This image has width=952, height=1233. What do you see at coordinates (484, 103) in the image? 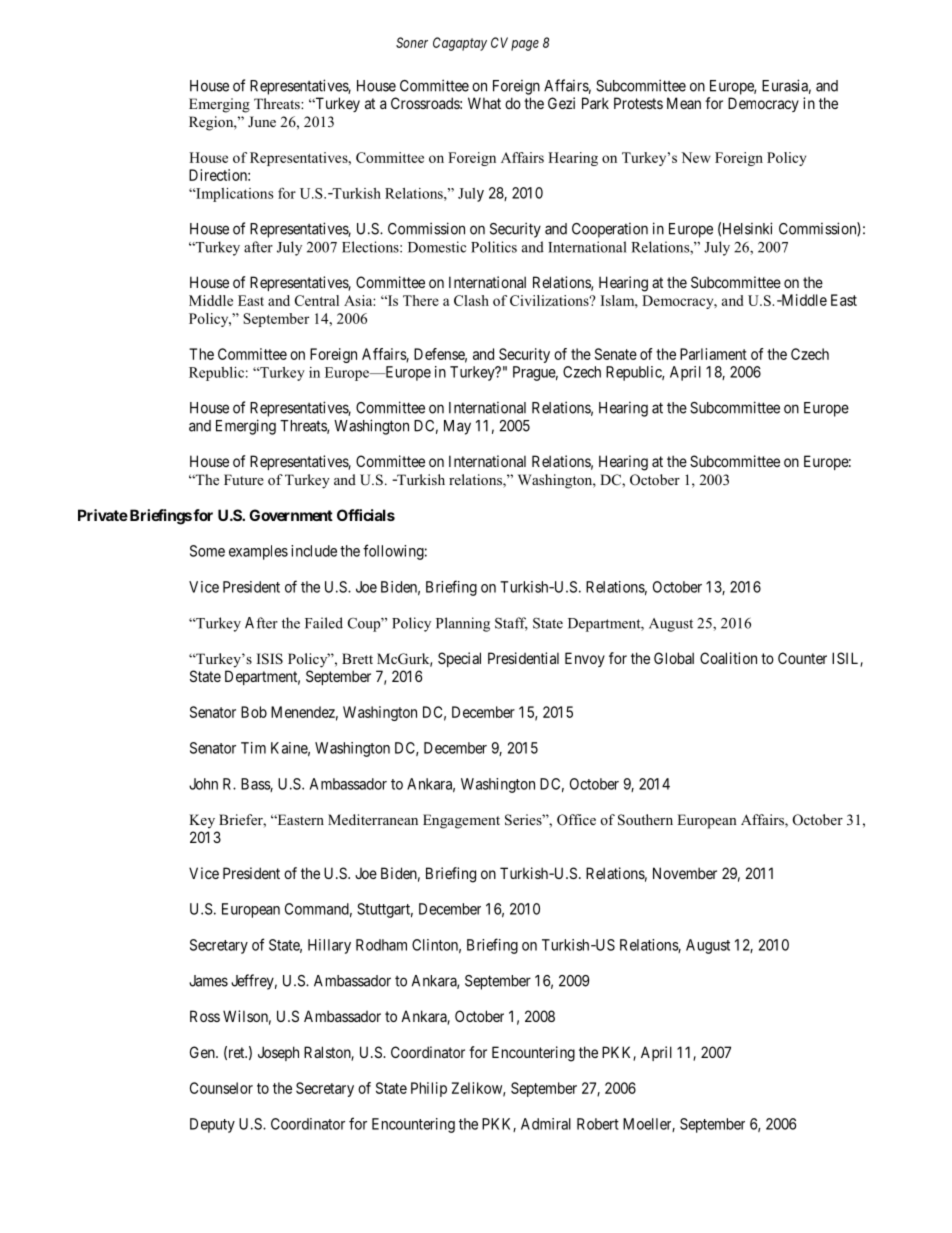
I see `What` at bounding box center [484, 103].
